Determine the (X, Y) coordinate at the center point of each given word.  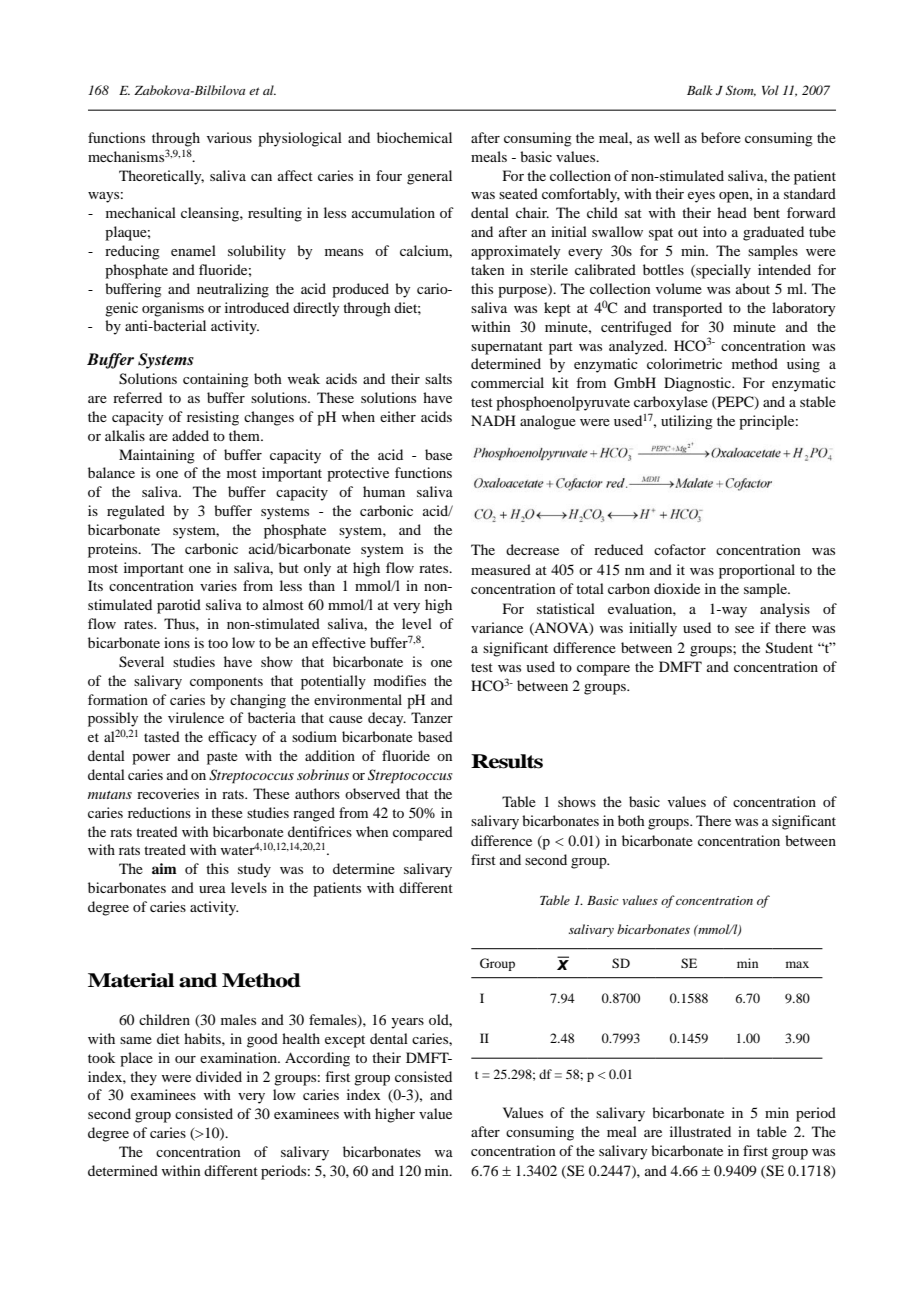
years (407, 1023)
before (721, 137)
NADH (493, 420)
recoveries (168, 793)
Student (789, 648)
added (190, 435)
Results (507, 761)
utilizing (687, 422)
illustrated (700, 1131)
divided (219, 1076)
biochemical (414, 137)
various (229, 137)
